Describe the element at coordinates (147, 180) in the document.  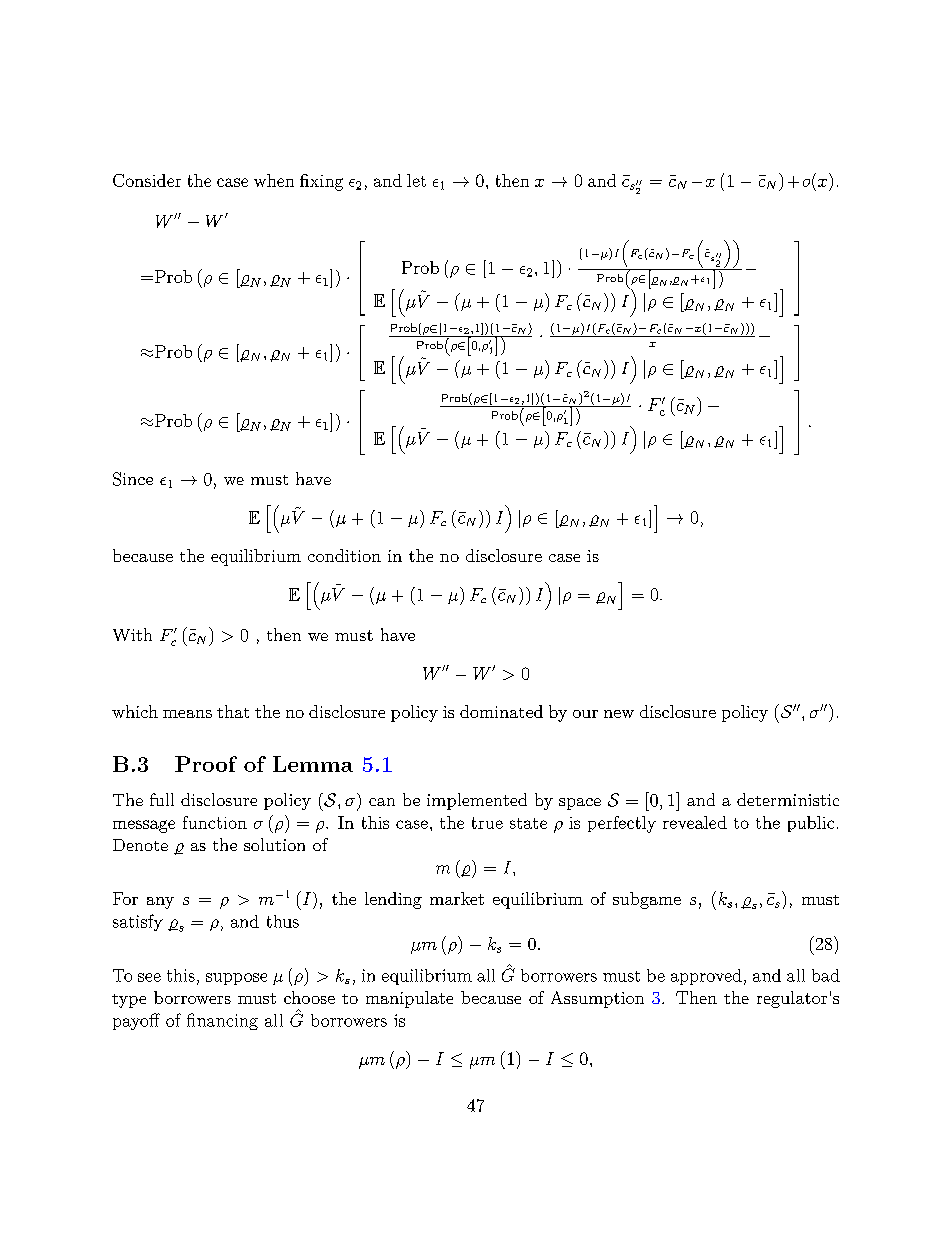
I see `Consider` at that location.
